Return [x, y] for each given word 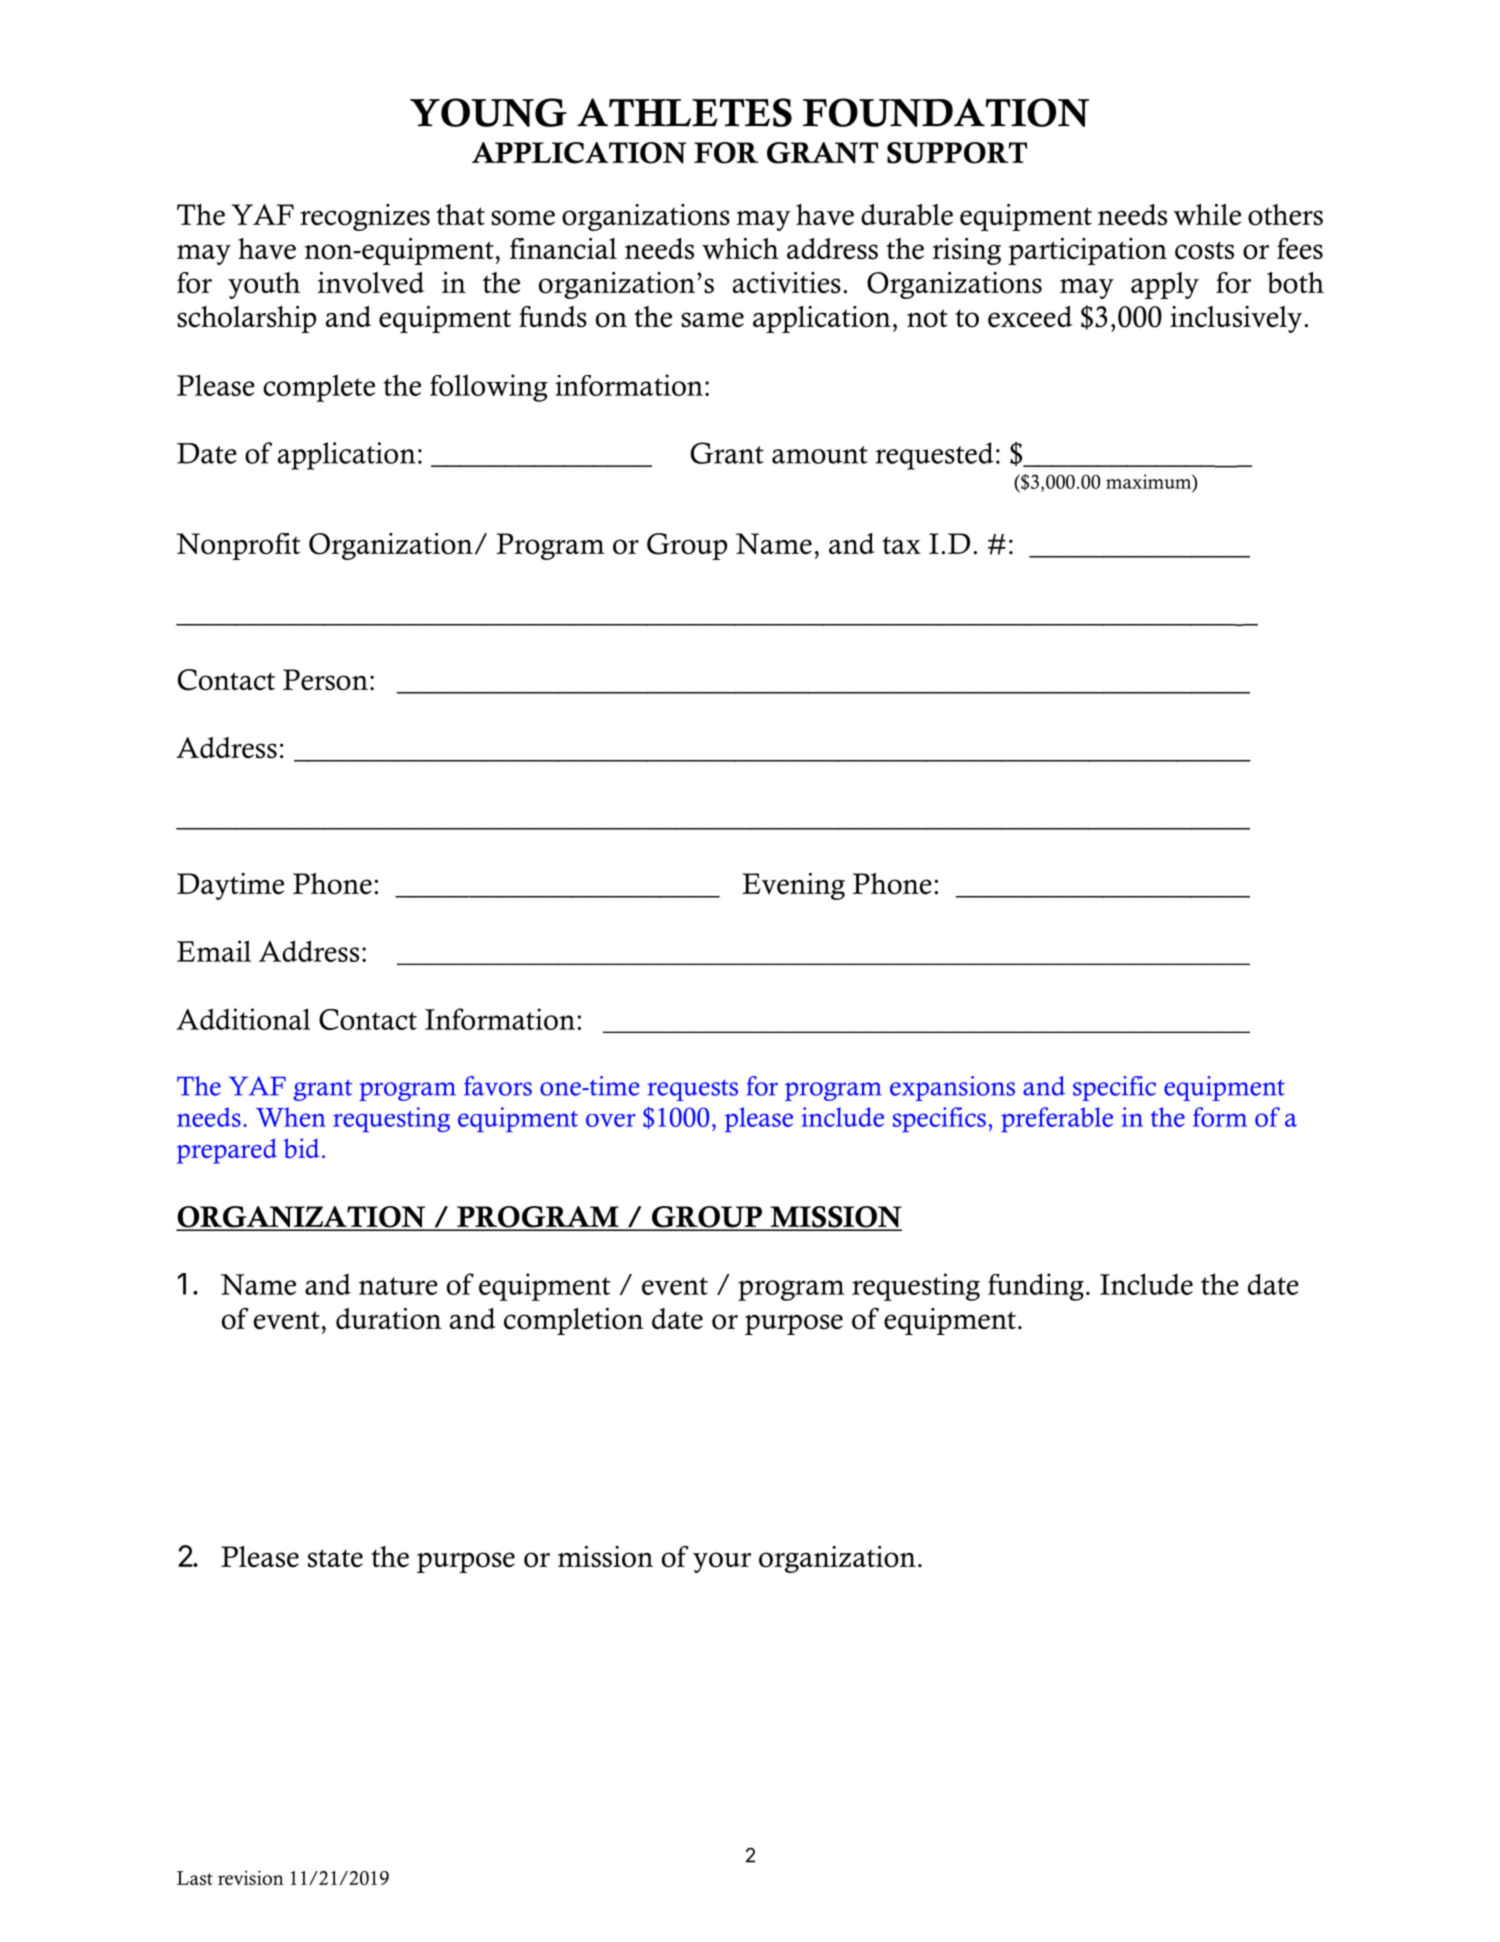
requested [934, 456]
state [335, 1558]
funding [1036, 1287]
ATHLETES [684, 112]
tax [901, 545]
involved [371, 283]
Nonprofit [238, 546]
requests [692, 1090]
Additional [243, 1019]
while [1207, 215]
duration [389, 1319]
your [722, 1562]
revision [251, 1877]
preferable [1057, 1119]
